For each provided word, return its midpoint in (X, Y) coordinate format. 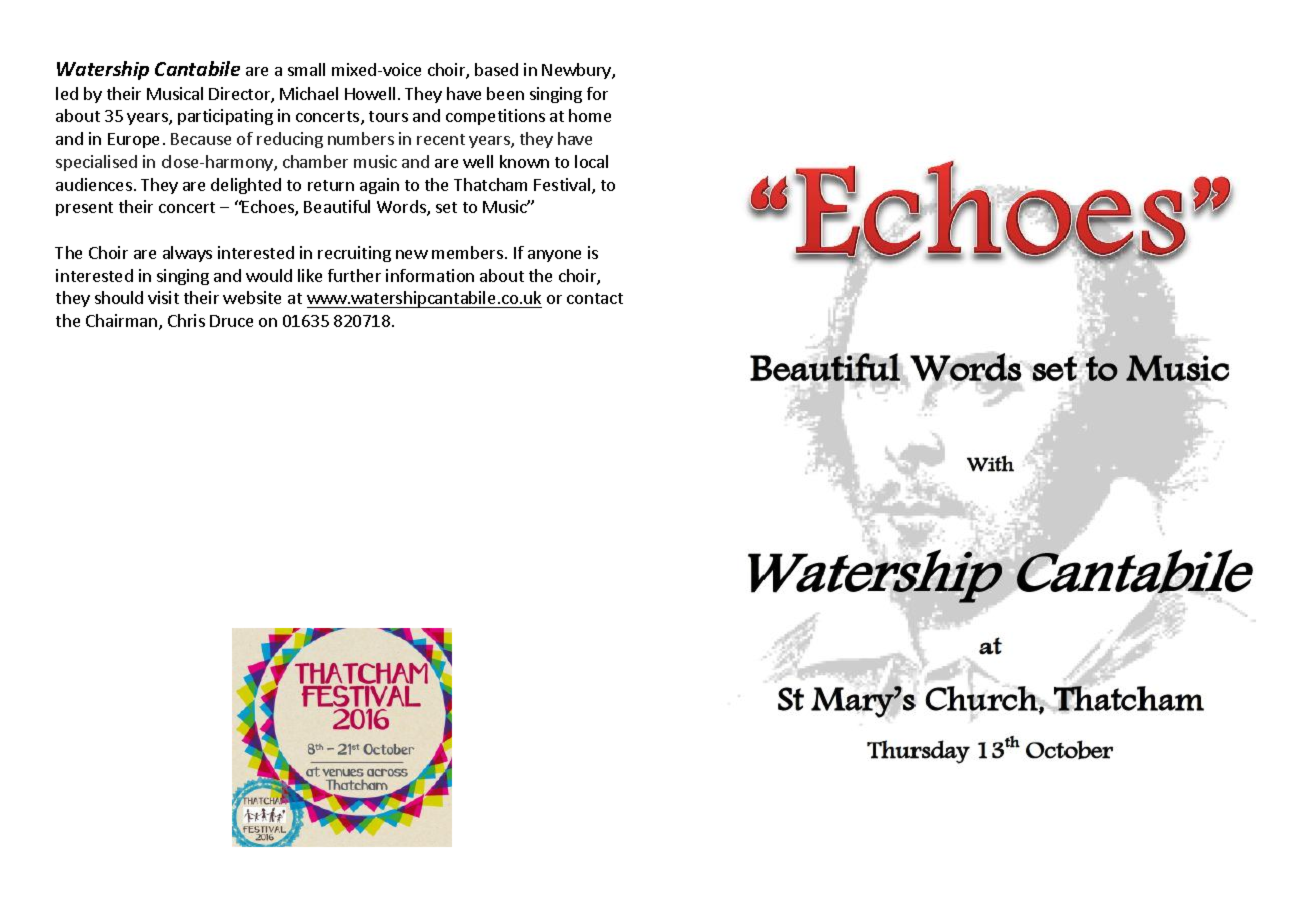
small (306, 69)
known (524, 161)
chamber (315, 161)
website (252, 297)
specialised (96, 163)
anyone (554, 256)
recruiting (354, 254)
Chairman (123, 322)
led (67, 93)
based (496, 69)
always (187, 254)
